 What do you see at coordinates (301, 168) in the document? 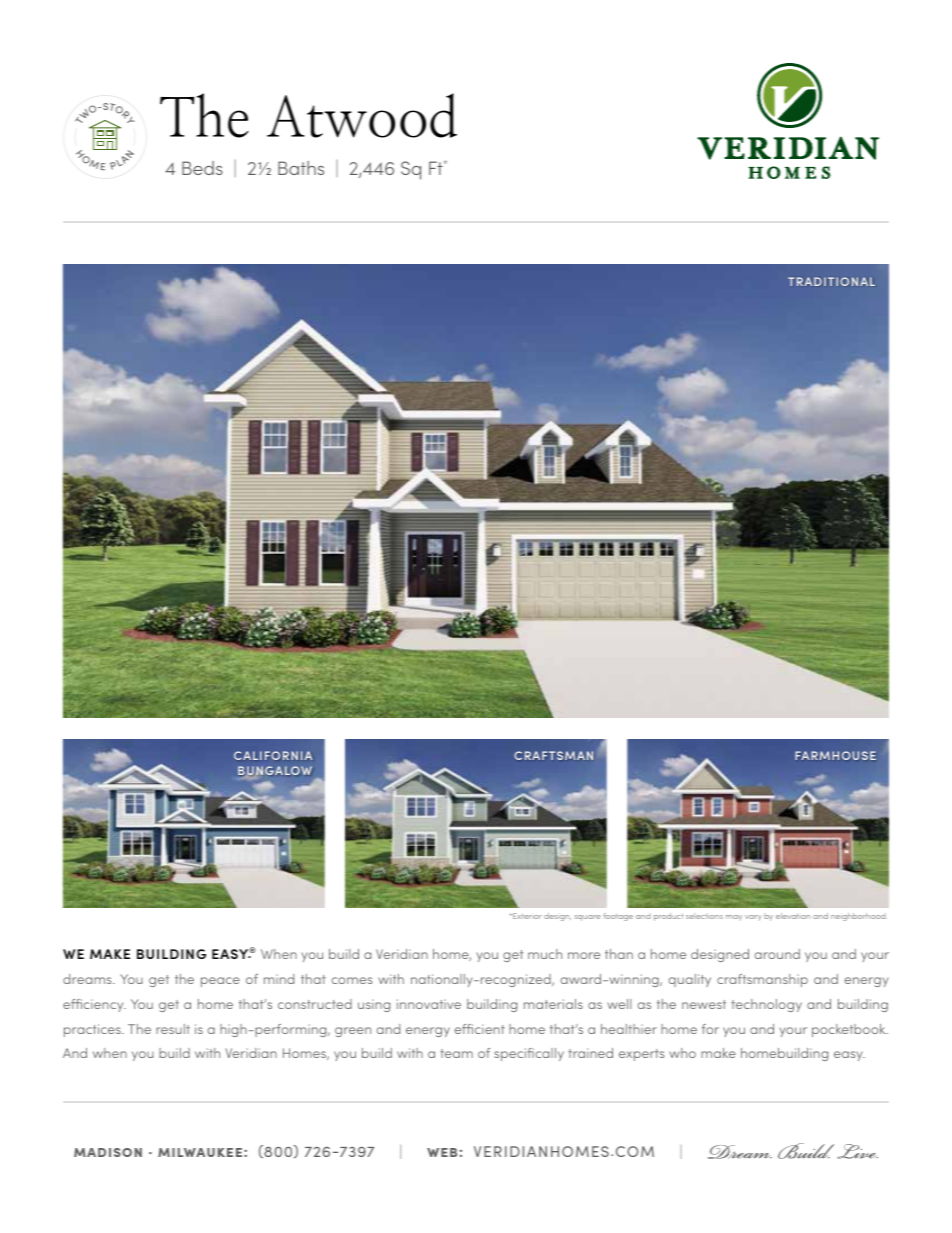
I see `Baths` at bounding box center [301, 168].
